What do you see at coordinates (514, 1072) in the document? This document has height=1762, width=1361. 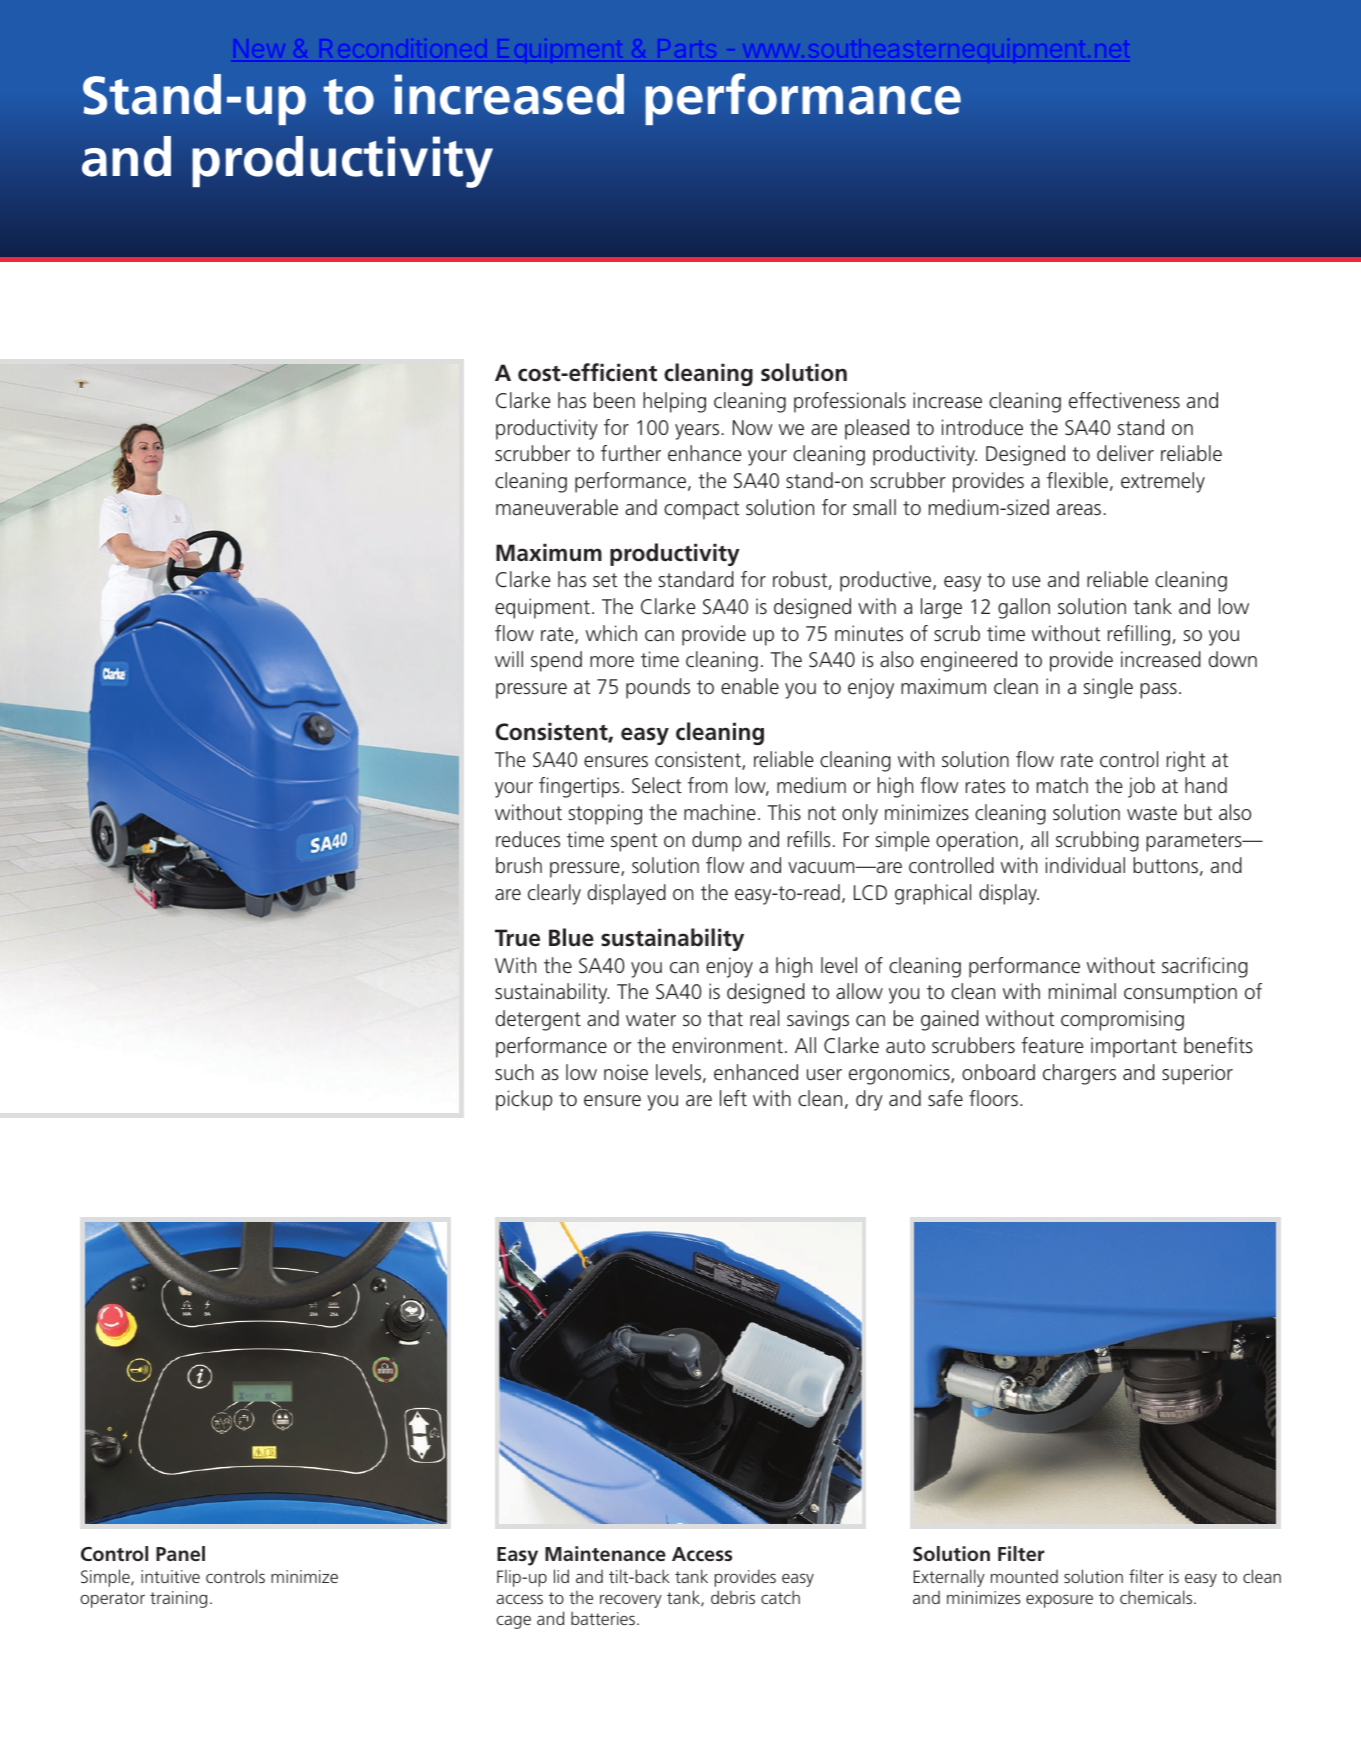 I see `such` at bounding box center [514, 1072].
